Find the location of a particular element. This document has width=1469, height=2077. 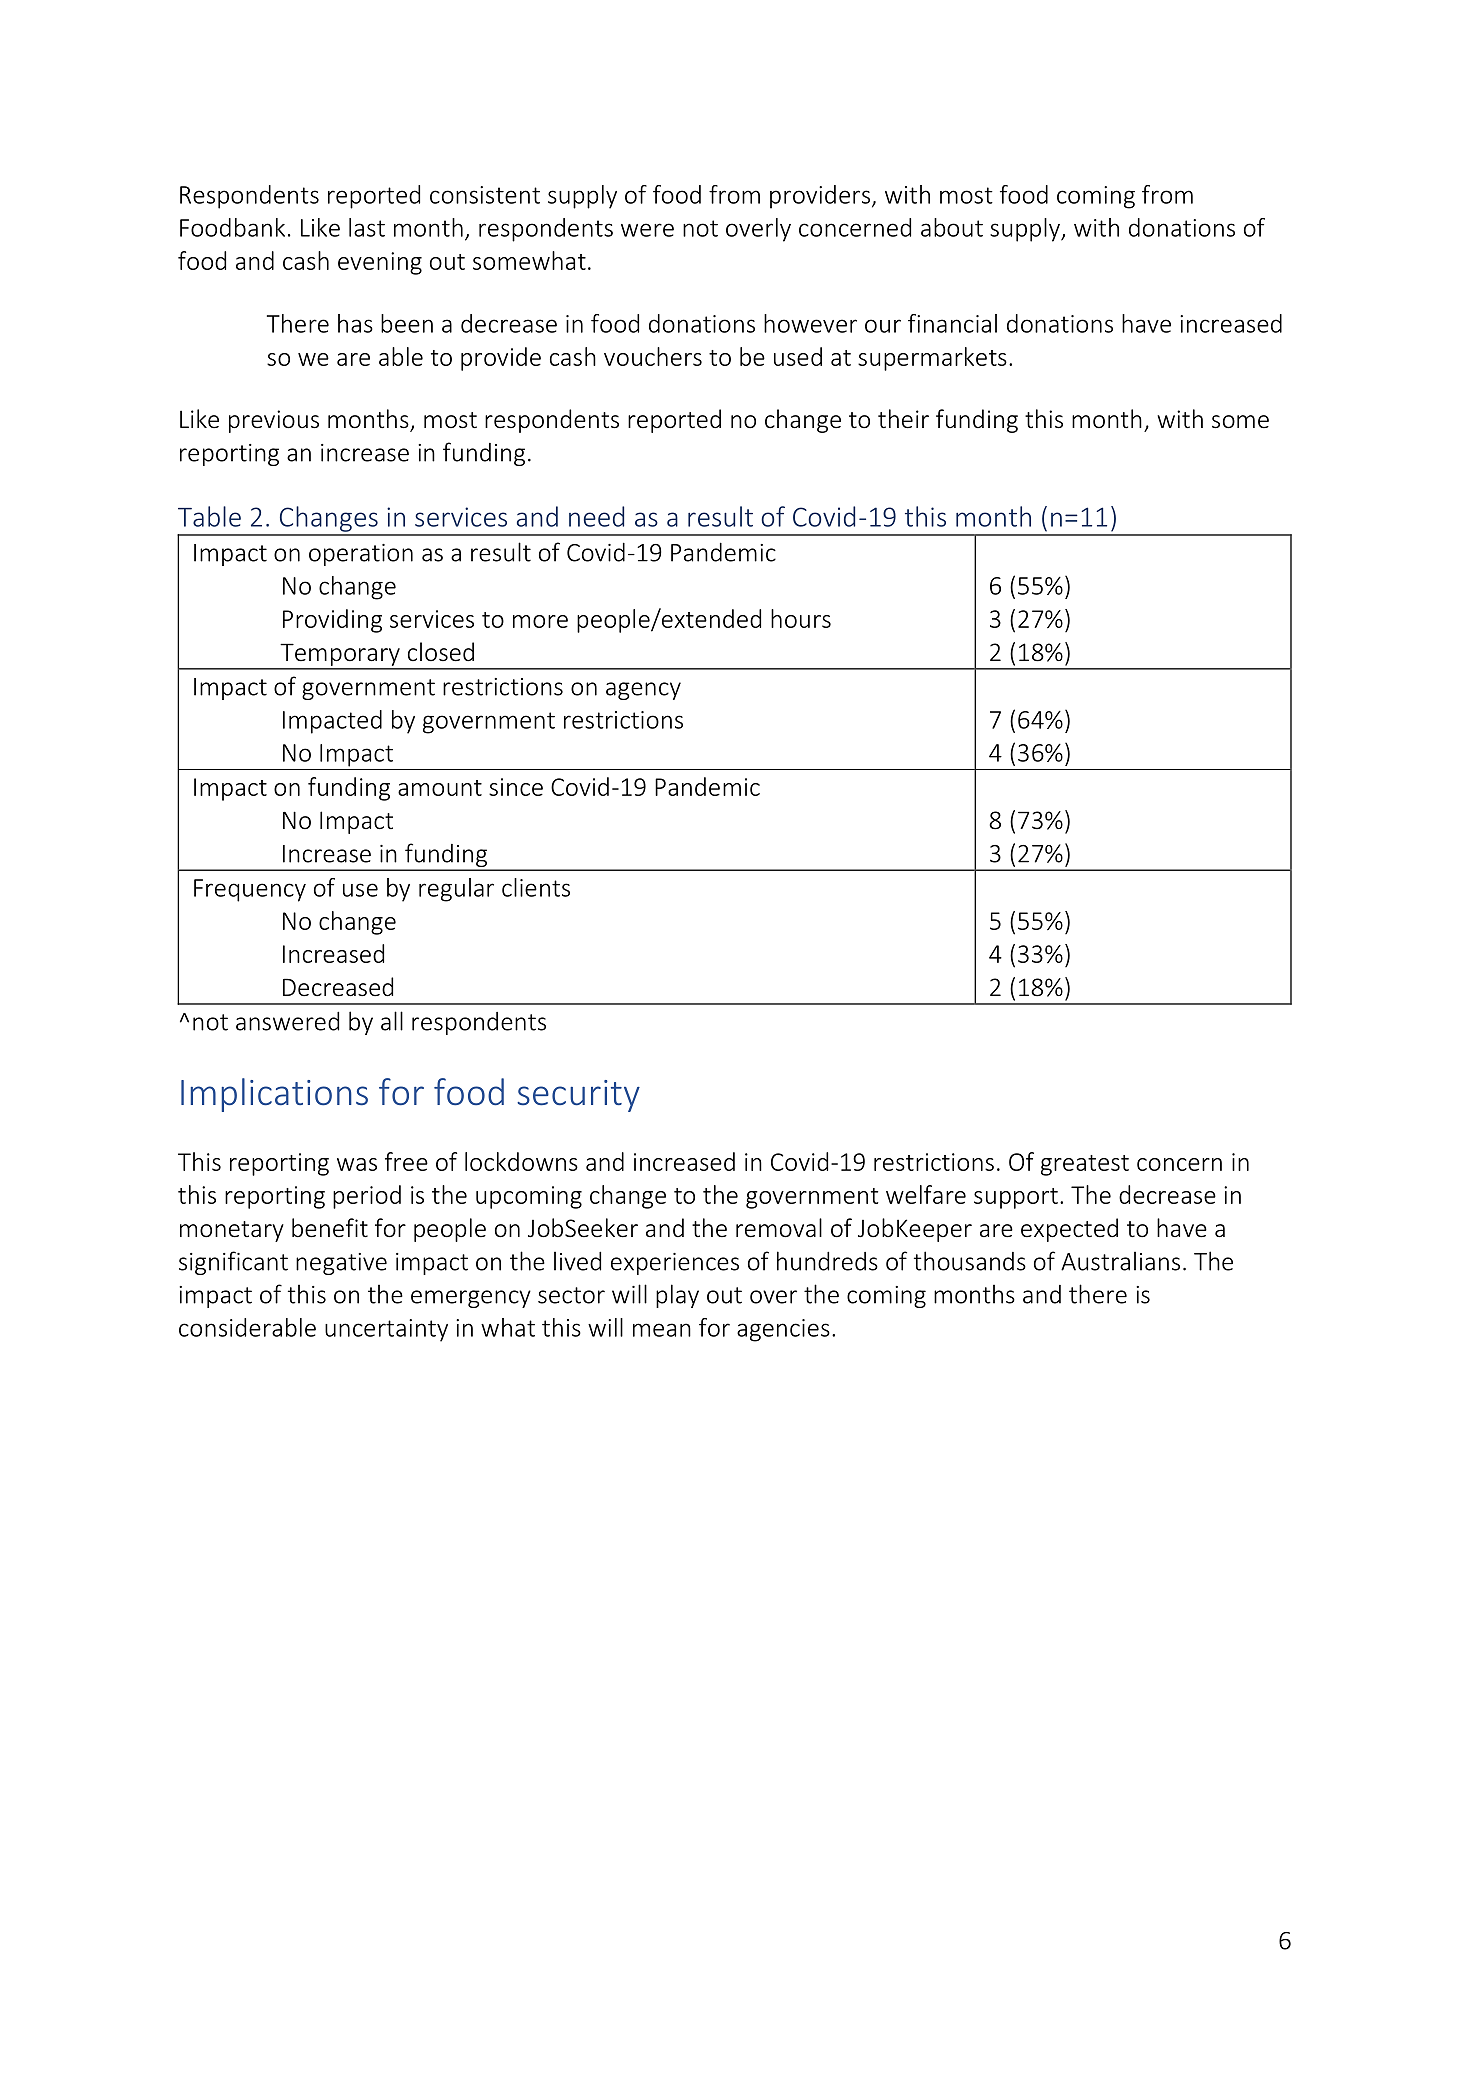

play is located at coordinates (677, 1296).
